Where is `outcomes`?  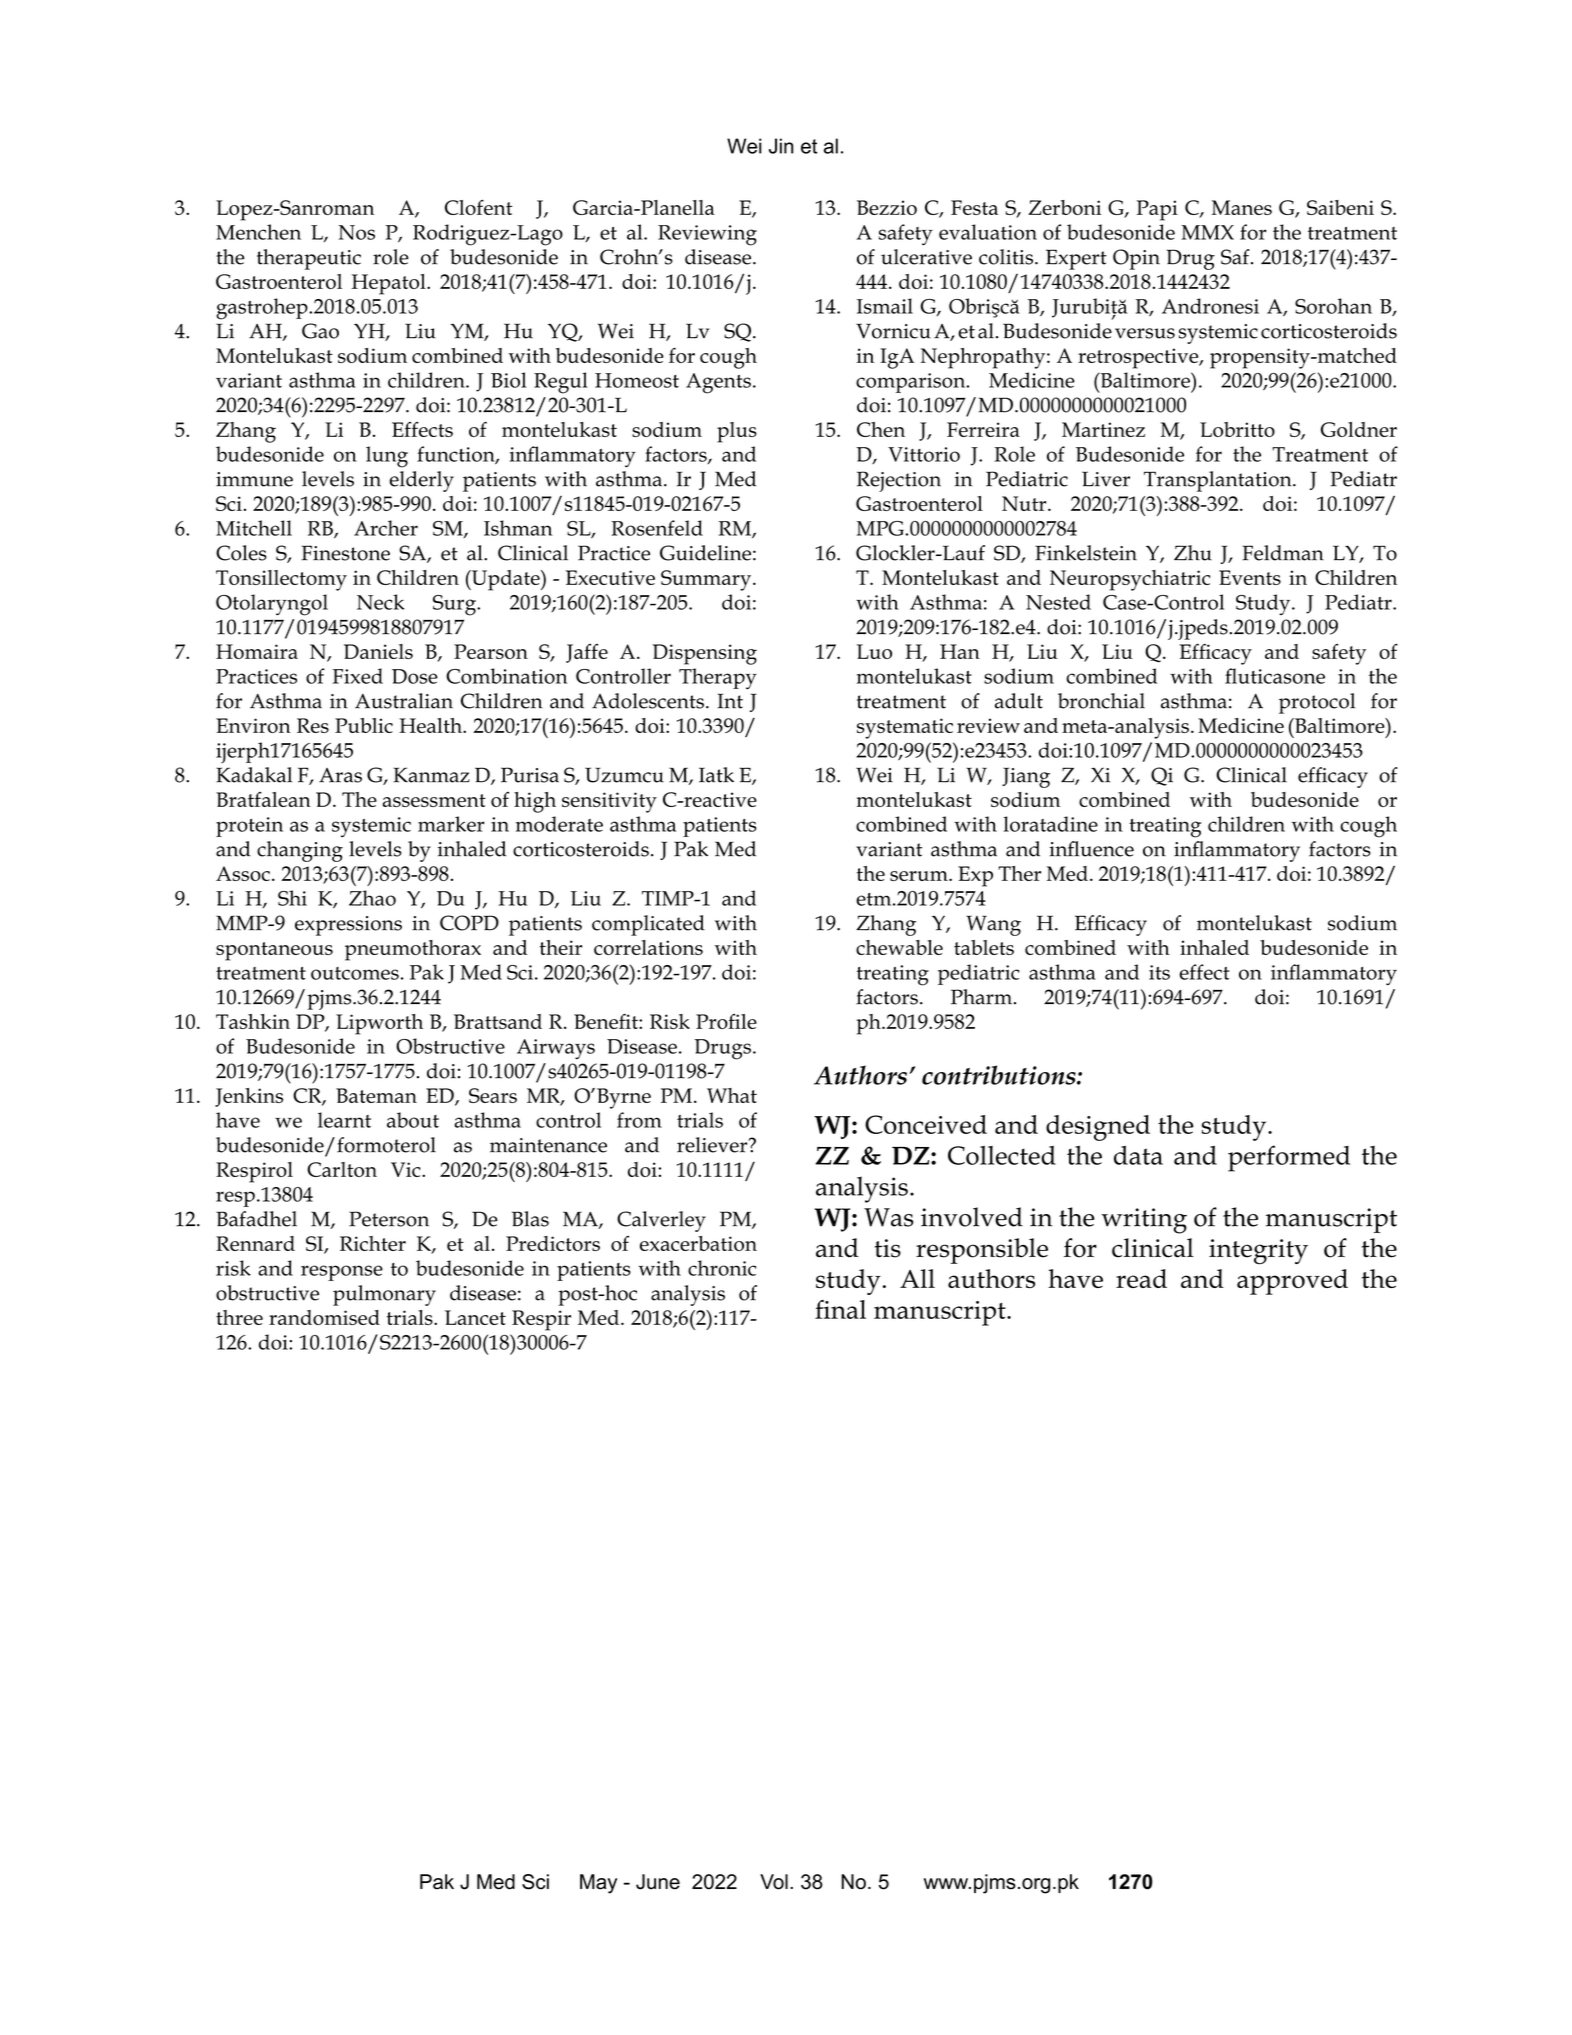
outcomes is located at coordinates (355, 973).
